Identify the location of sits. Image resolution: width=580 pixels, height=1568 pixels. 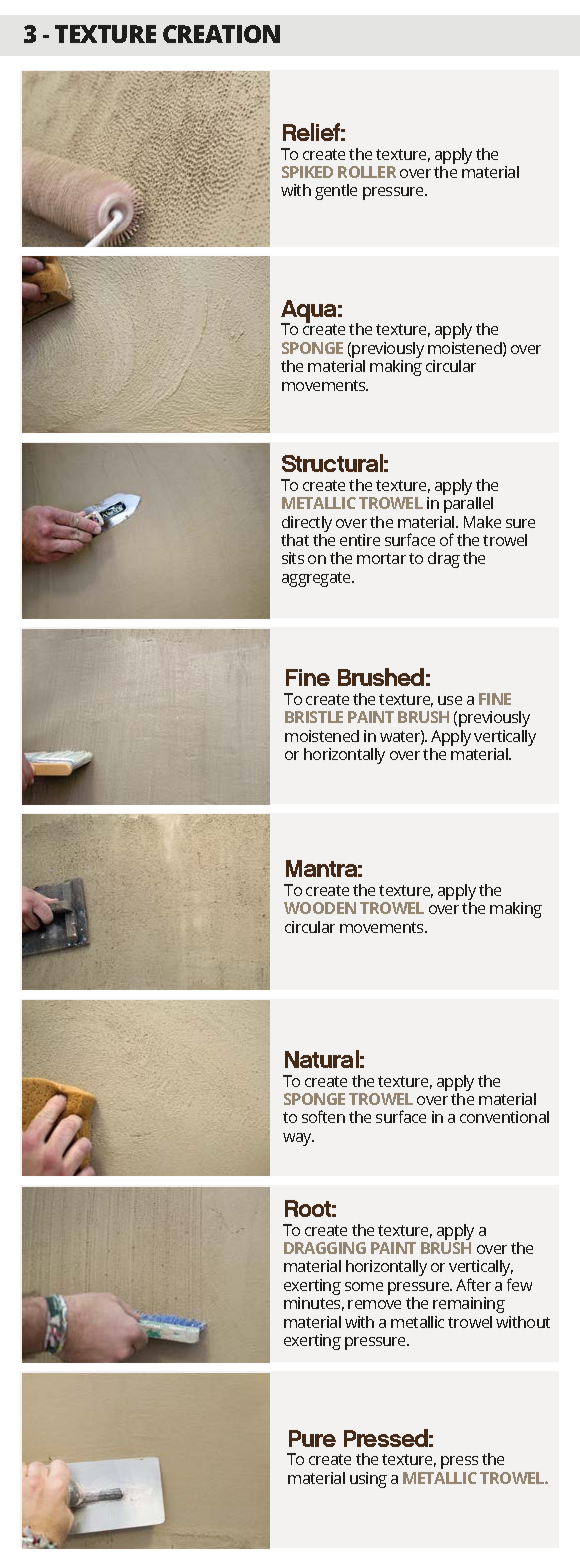
(293, 558).
